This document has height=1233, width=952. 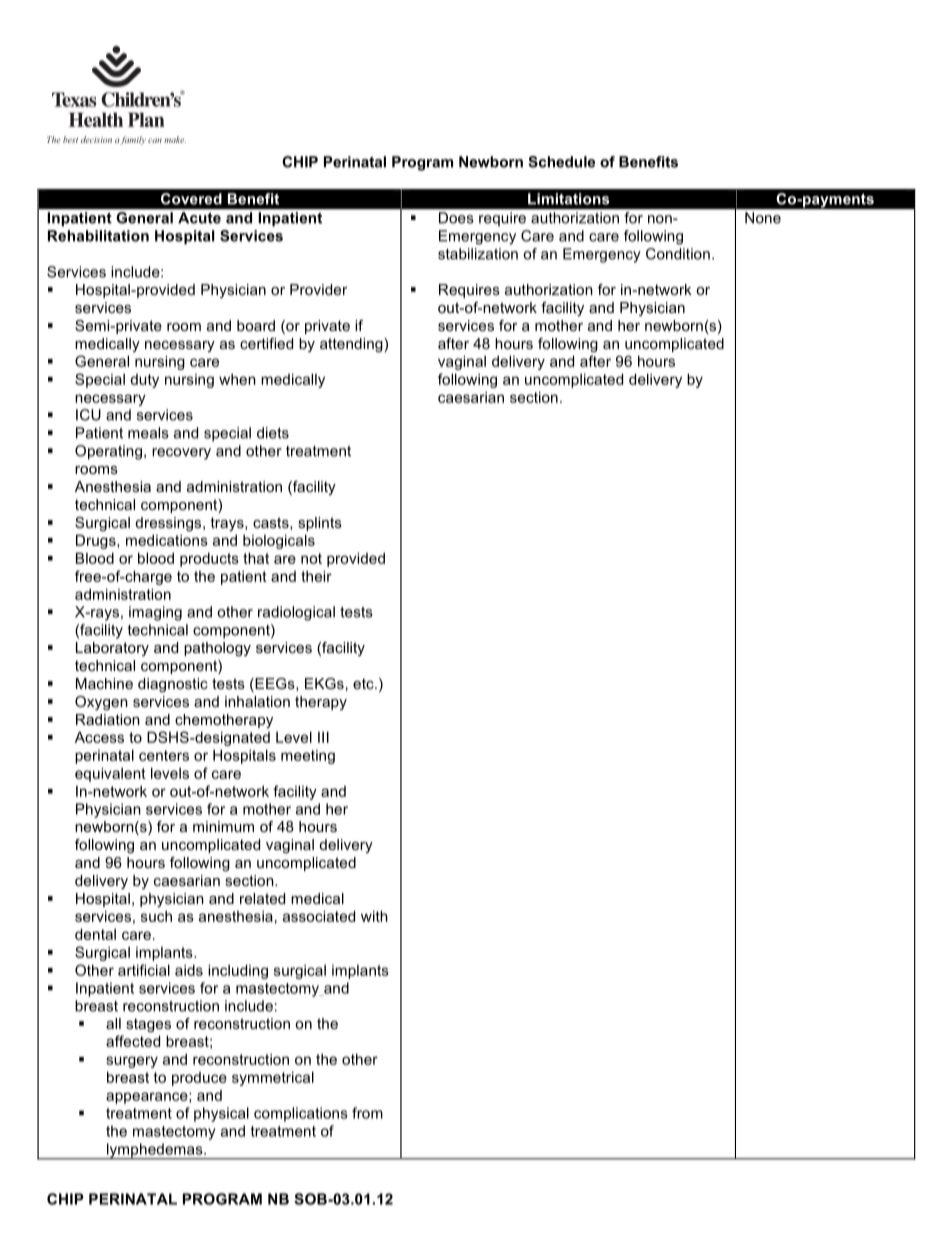 I want to click on complications, so click(x=301, y=1114).
